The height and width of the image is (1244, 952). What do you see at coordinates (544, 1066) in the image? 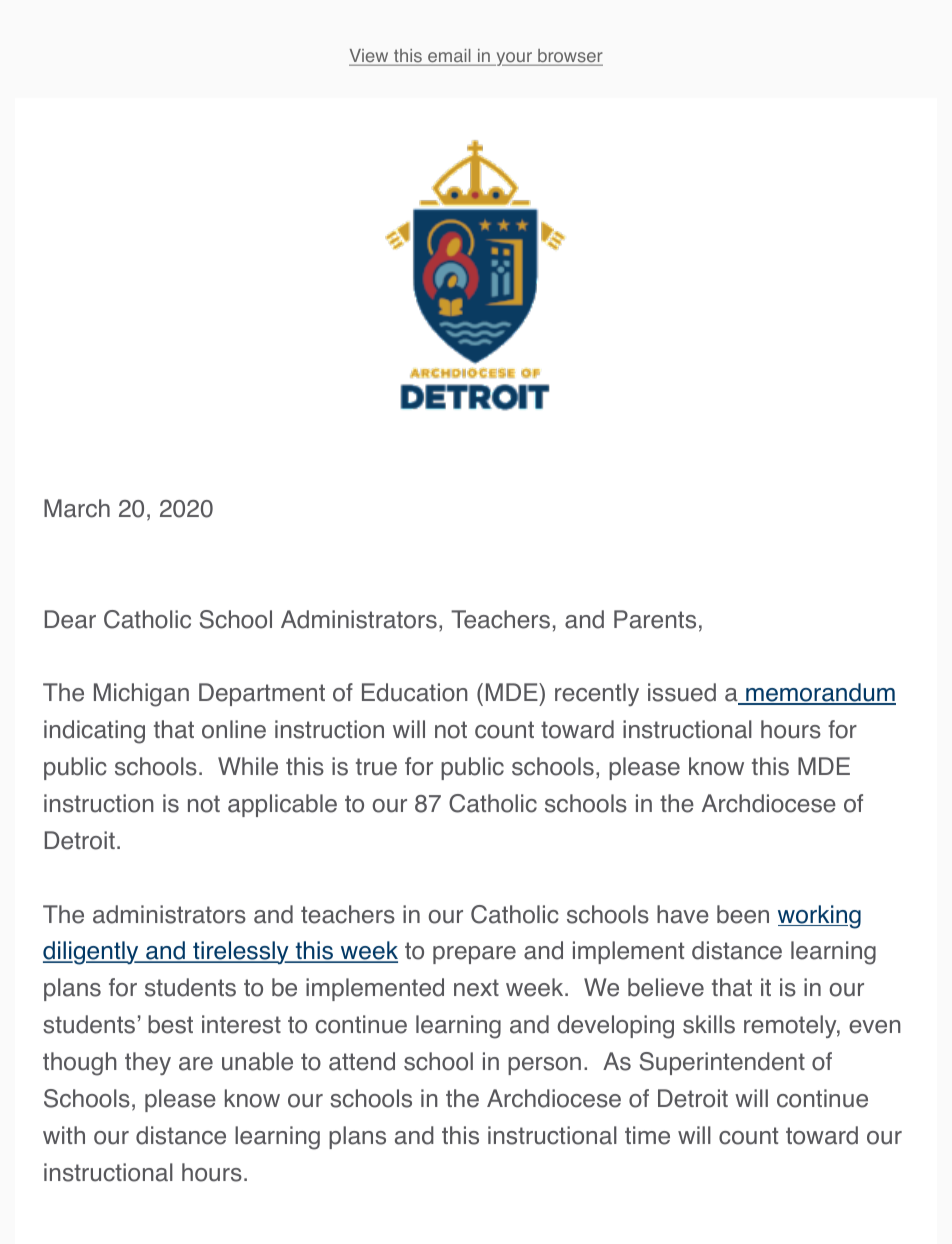
I see `person` at bounding box center [544, 1066].
